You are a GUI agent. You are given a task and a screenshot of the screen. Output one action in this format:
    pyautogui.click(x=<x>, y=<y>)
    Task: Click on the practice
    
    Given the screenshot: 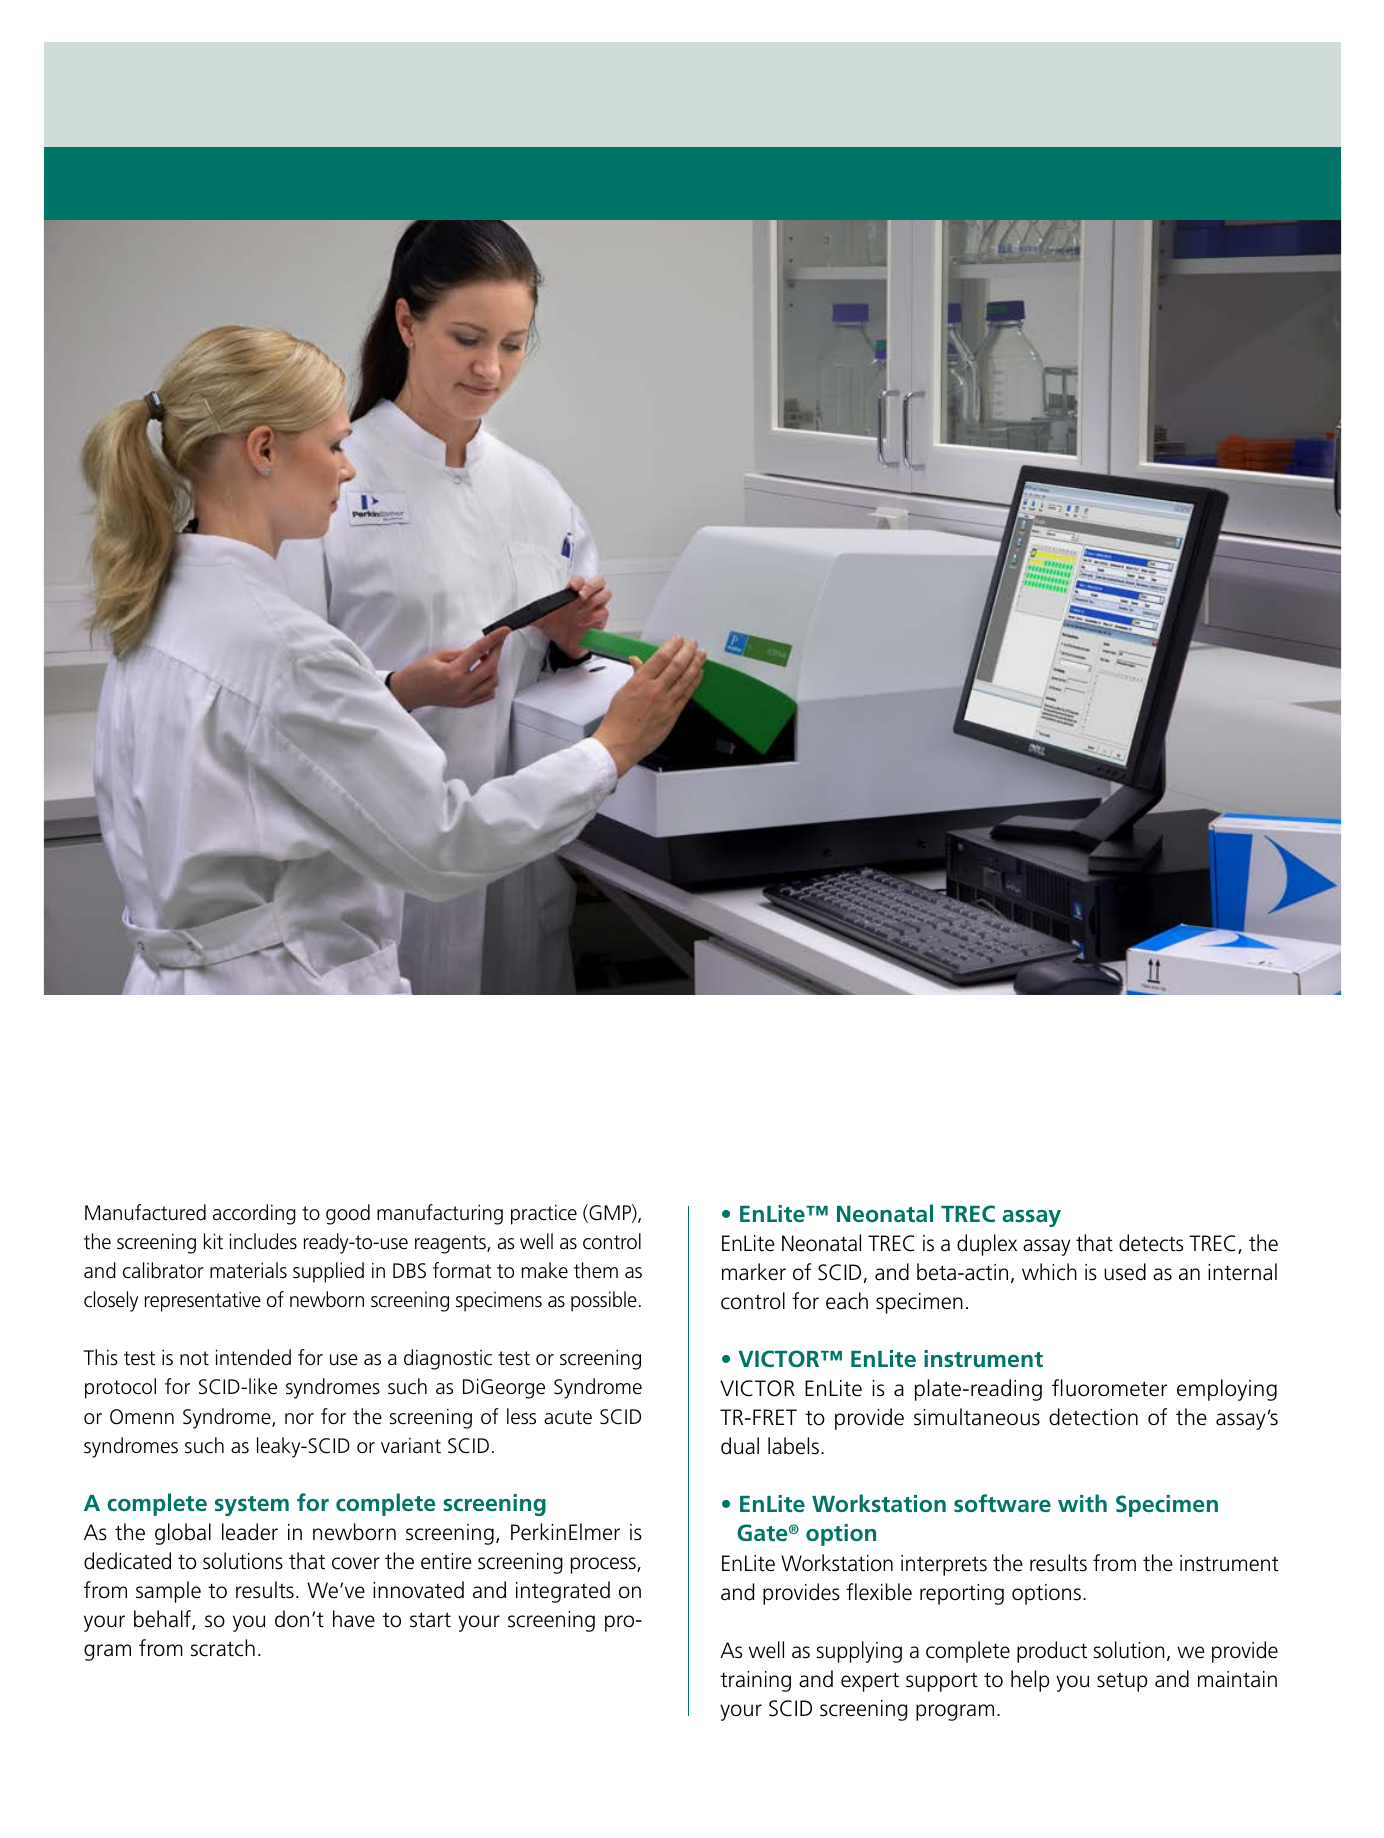 What is the action you would take?
    pyautogui.click(x=544, y=1214)
